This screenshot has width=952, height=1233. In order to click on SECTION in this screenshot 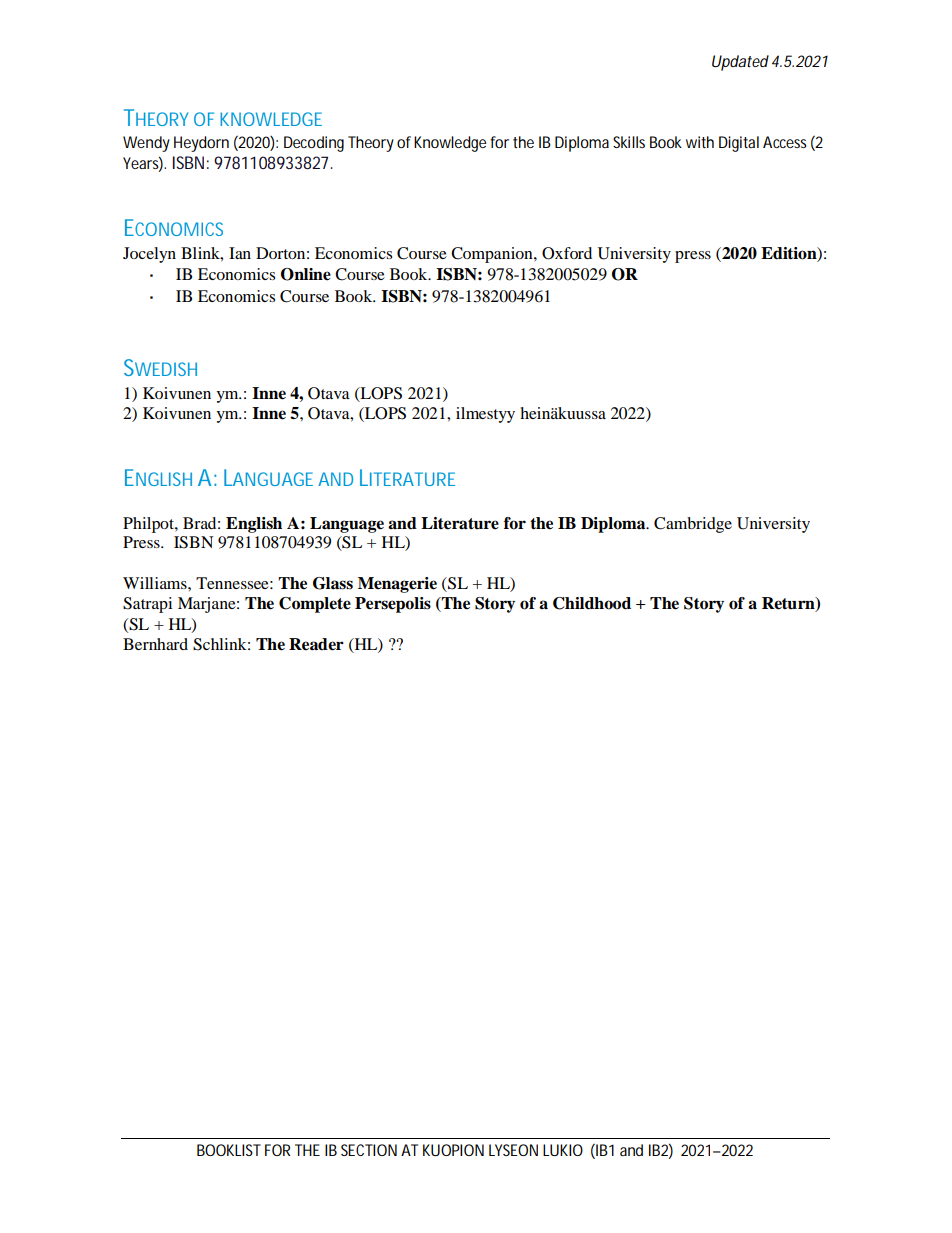, I will do `click(369, 1150)`.
